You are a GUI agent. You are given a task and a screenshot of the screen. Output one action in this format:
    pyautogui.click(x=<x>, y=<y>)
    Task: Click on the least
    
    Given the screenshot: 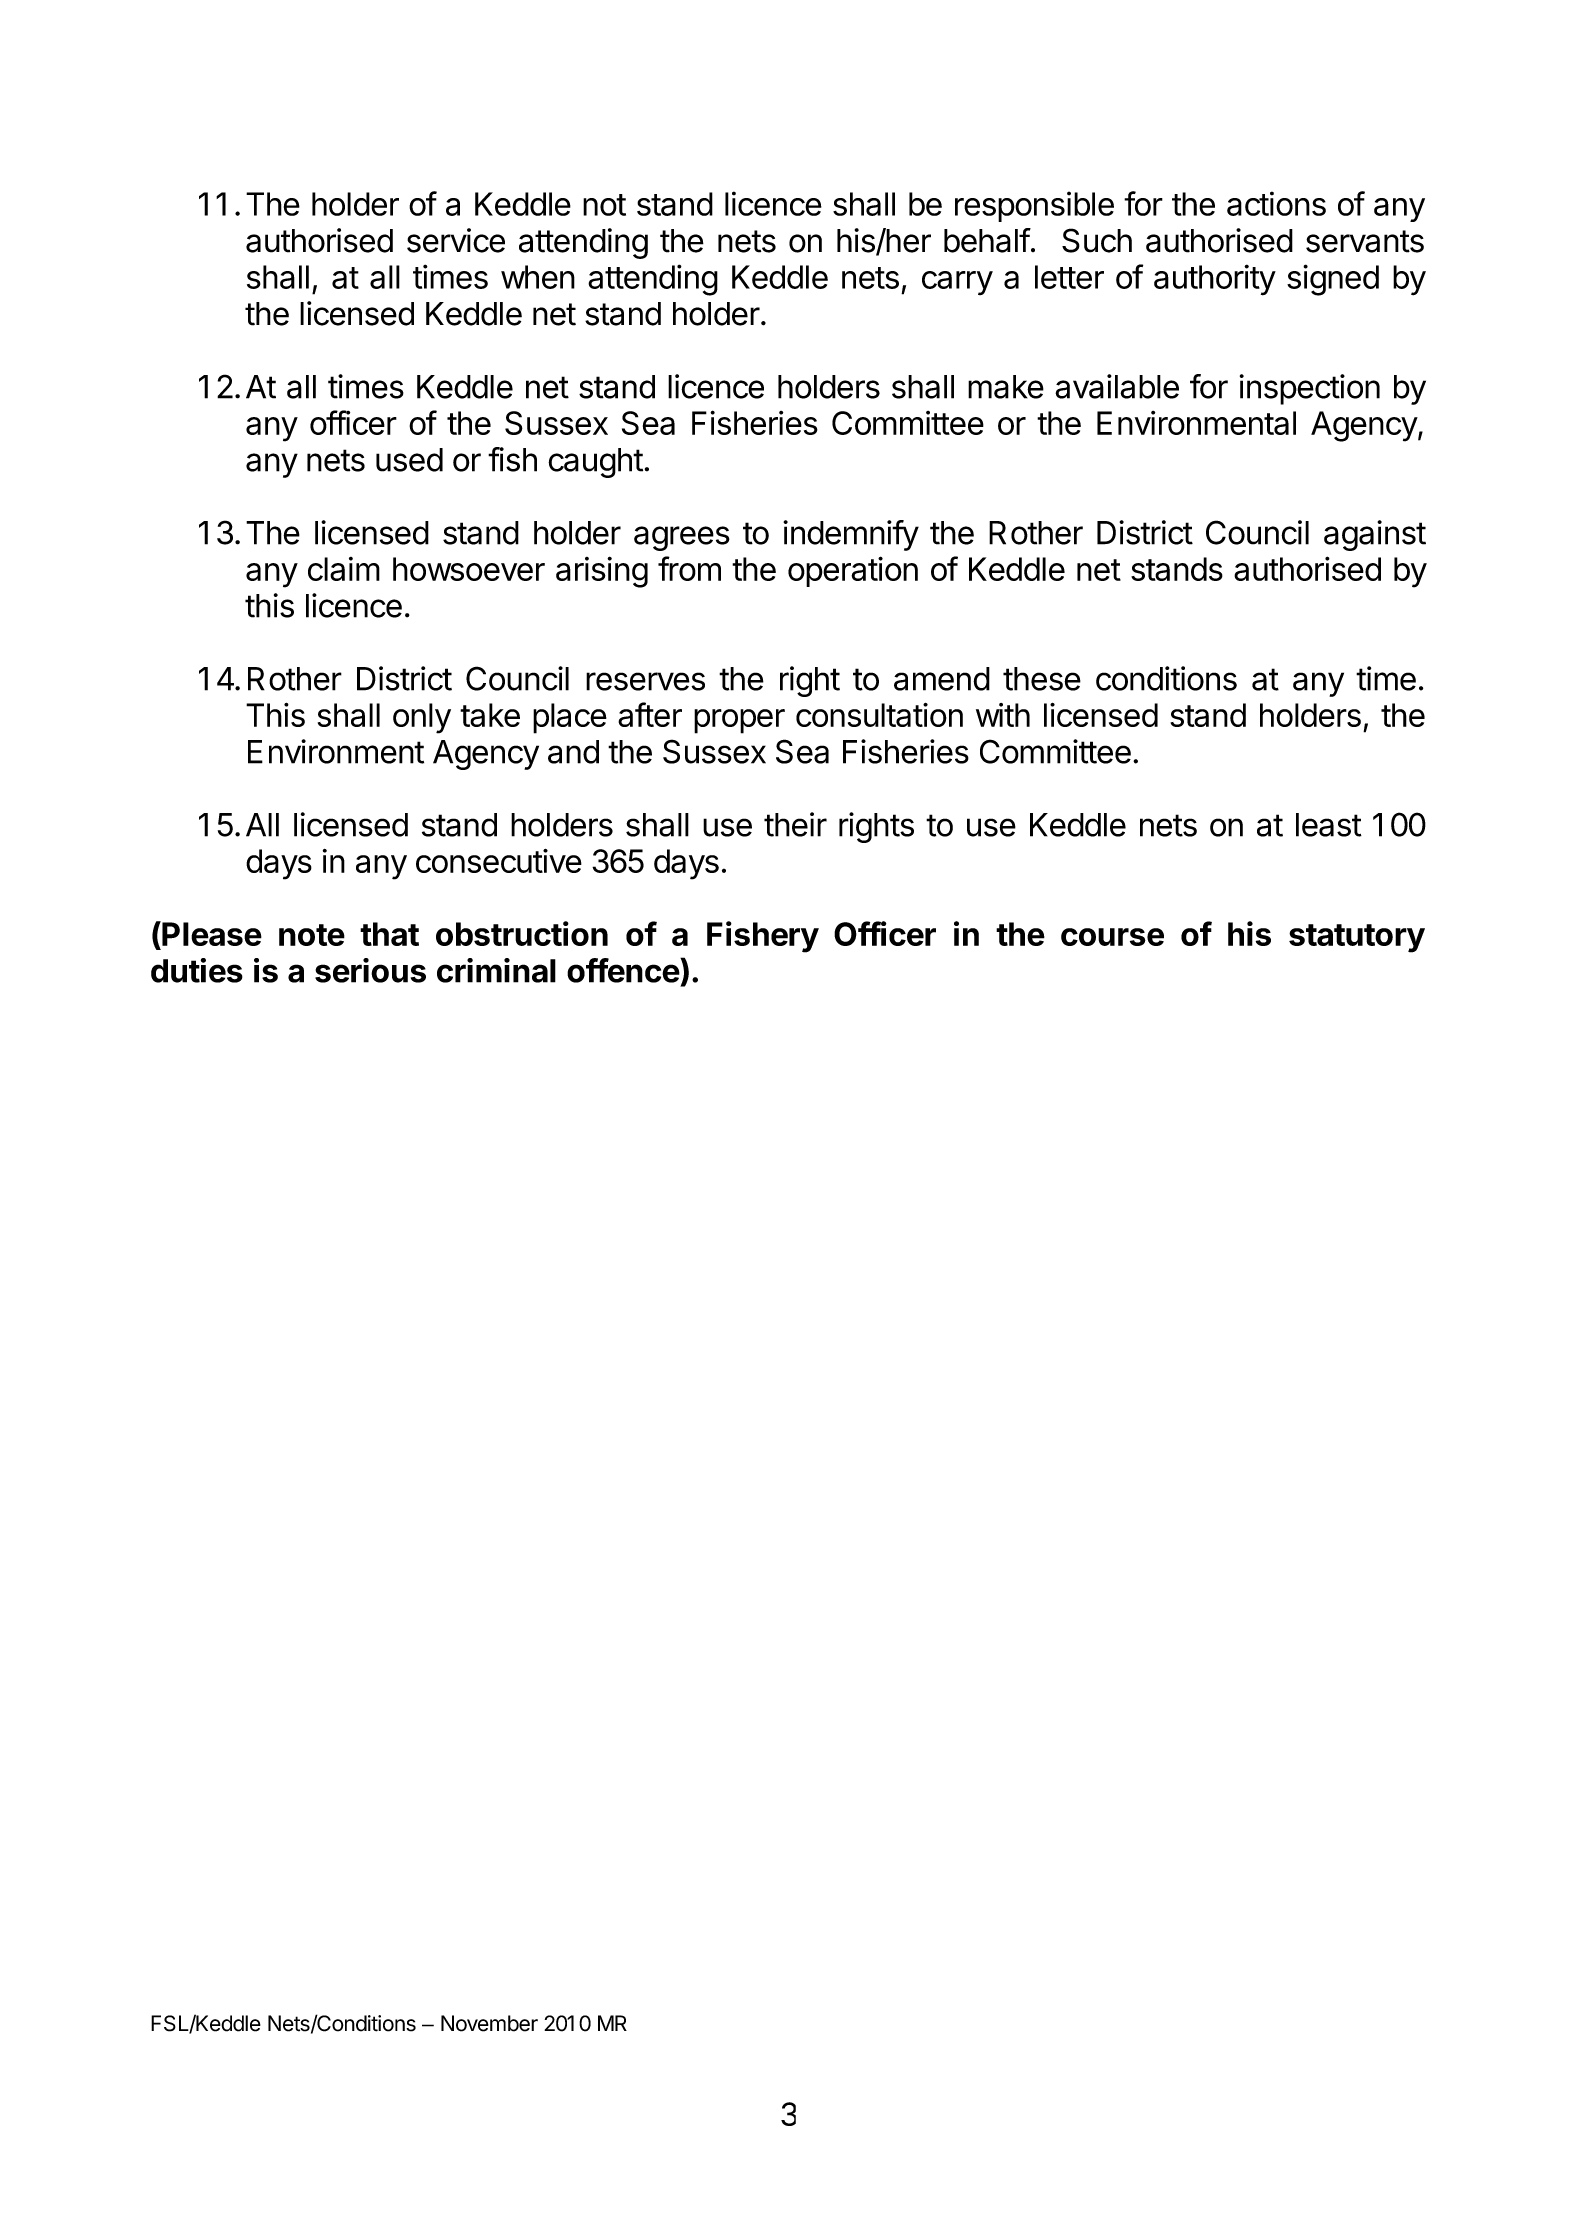 What is the action you would take?
    pyautogui.click(x=1329, y=825)
